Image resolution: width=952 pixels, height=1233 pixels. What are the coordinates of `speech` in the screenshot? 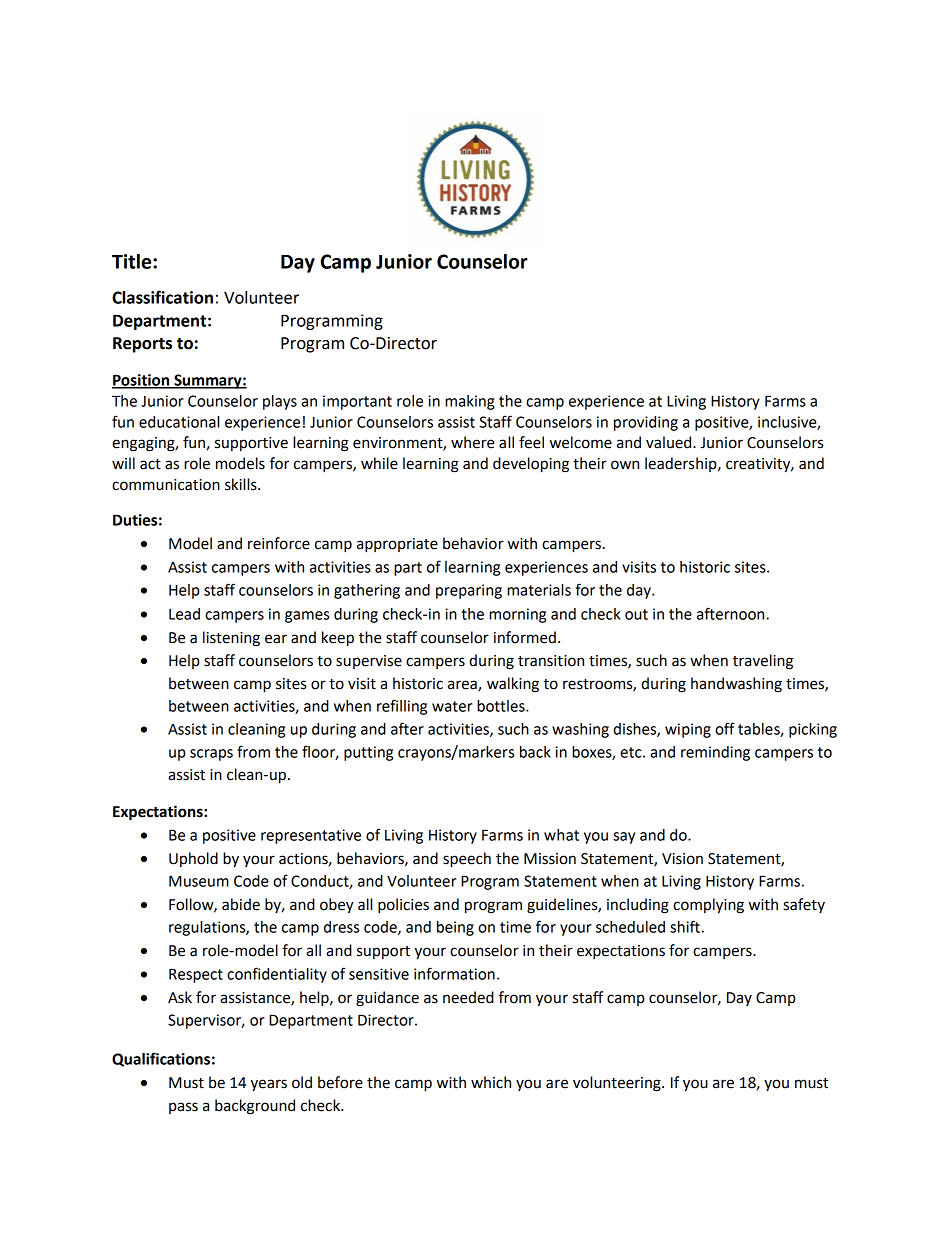 It's located at (467, 860).
